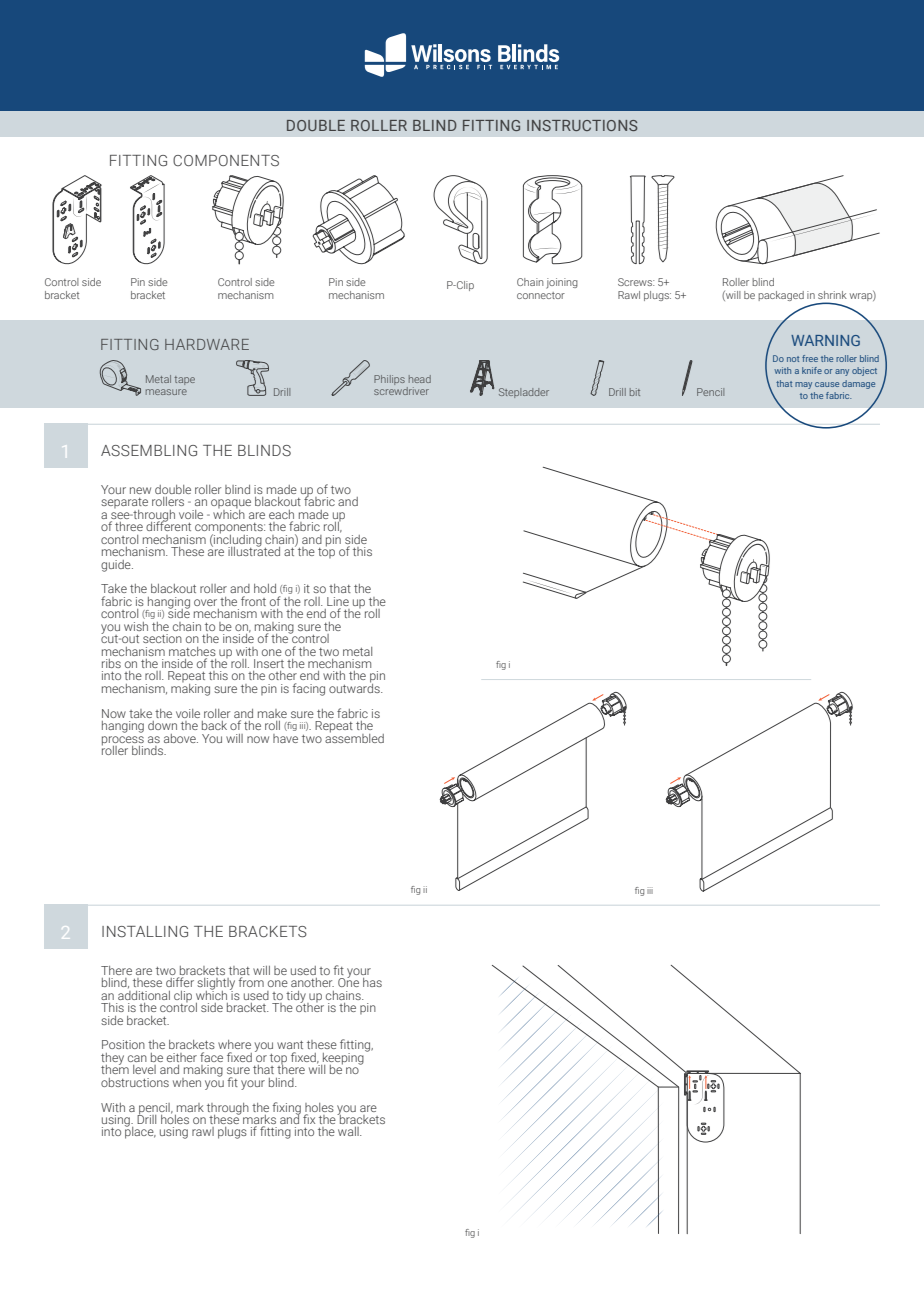 Image resolution: width=924 pixels, height=1308 pixels. Describe the element at coordinates (338, 601) in the screenshot. I see `Line` at that location.
